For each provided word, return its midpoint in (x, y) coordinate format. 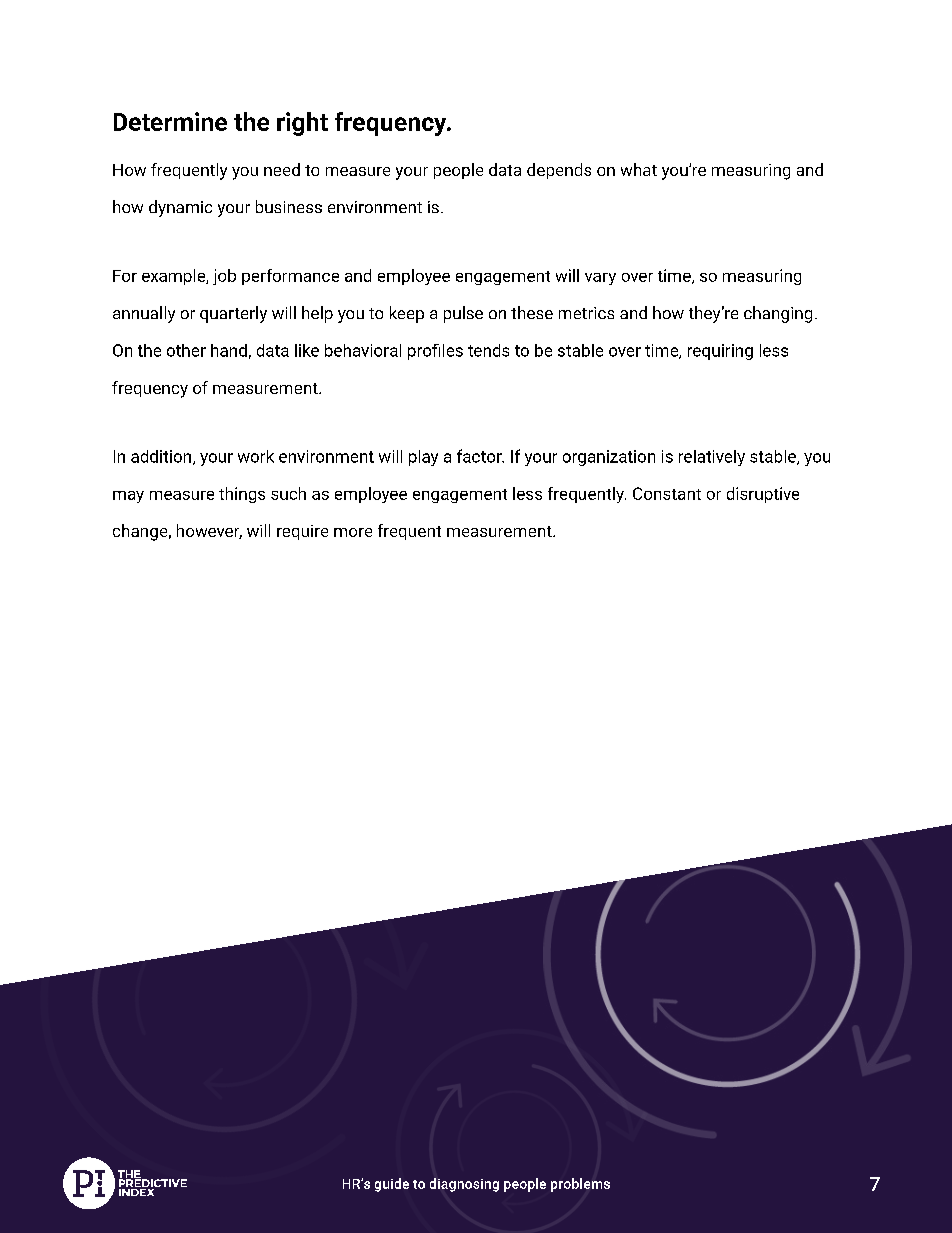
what (639, 169)
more (353, 532)
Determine (170, 121)
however (209, 531)
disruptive (763, 495)
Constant (667, 493)
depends (559, 171)
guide (392, 1185)
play (423, 458)
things (242, 495)
